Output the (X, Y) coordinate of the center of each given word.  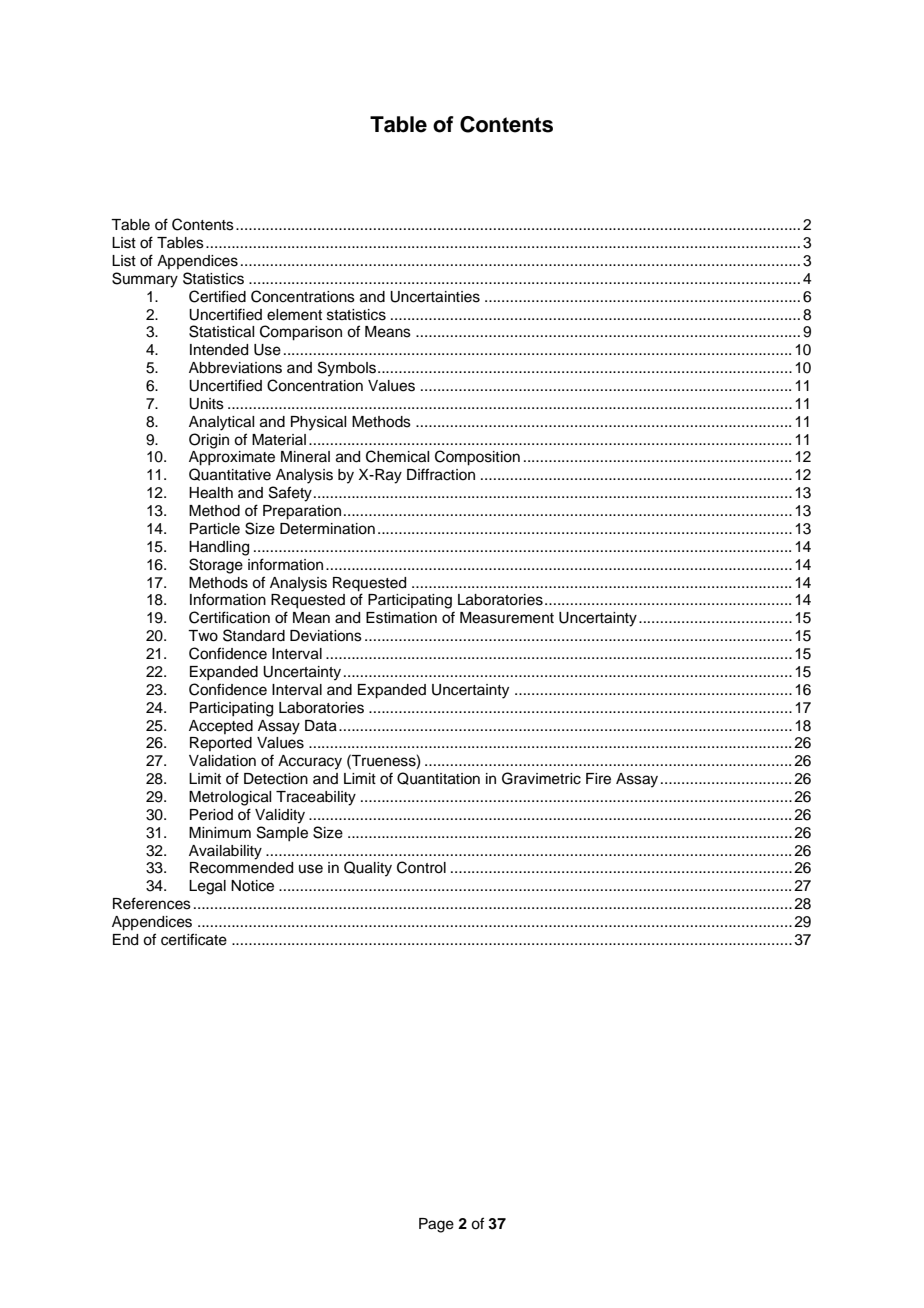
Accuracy (310, 762)
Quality (368, 869)
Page (436, 1225)
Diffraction (441, 474)
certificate (194, 939)
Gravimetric (541, 778)
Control (421, 867)
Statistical (221, 331)
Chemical (397, 456)
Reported (221, 744)
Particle (215, 529)
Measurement (507, 618)
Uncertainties (435, 297)
